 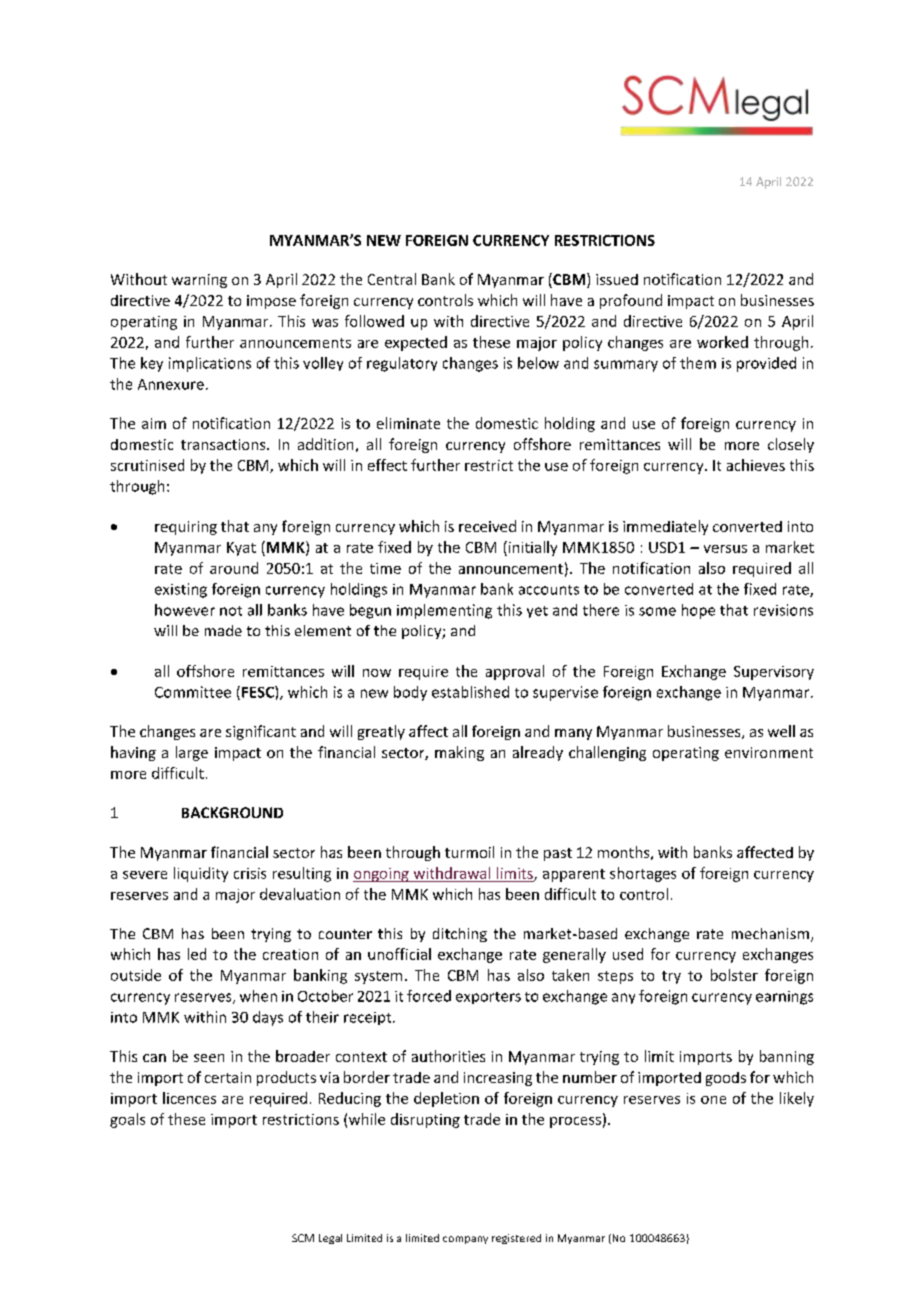 I want to click on warning, so click(x=199, y=281).
